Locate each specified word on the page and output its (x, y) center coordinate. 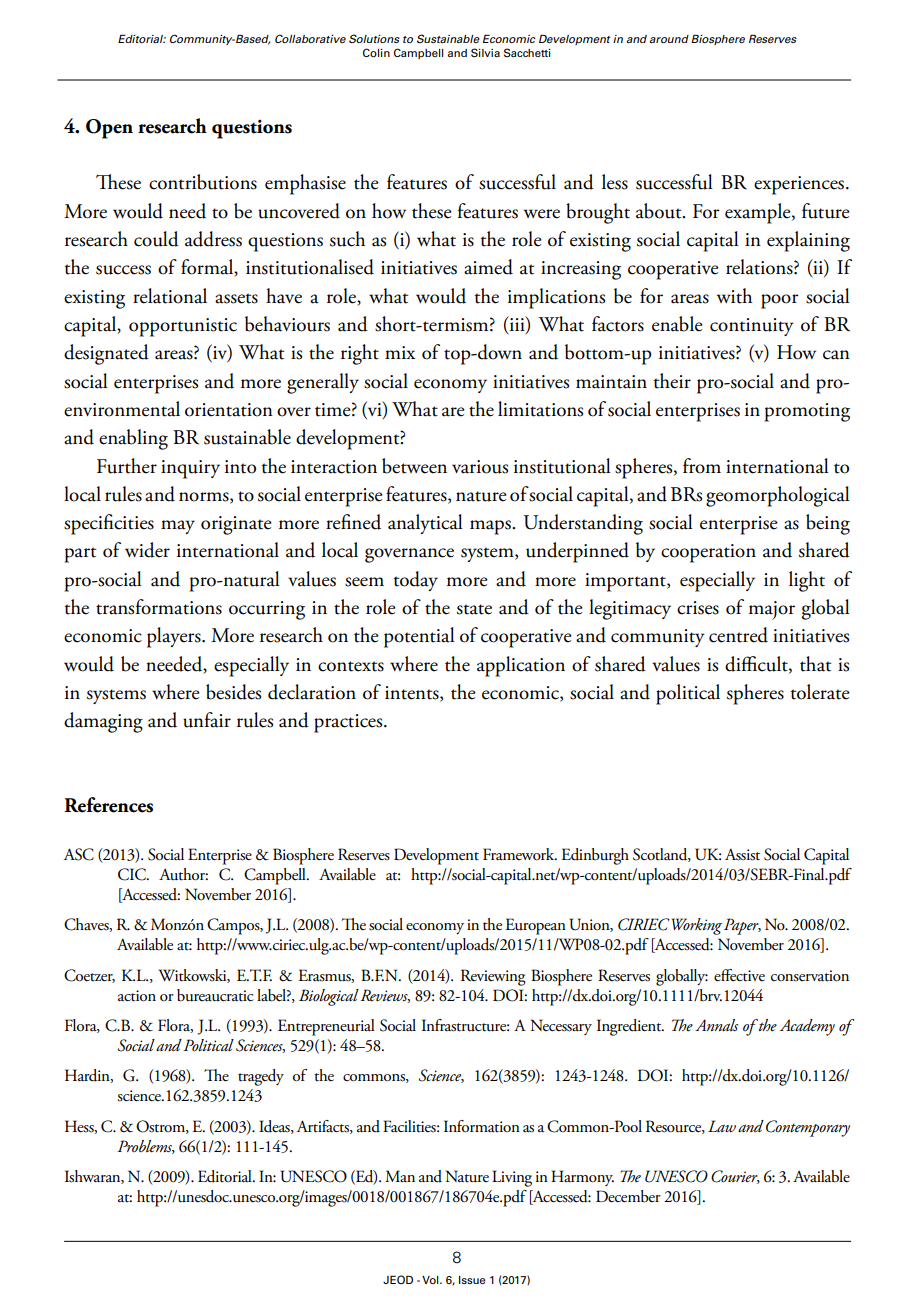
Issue (472, 1280)
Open (109, 129)
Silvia (485, 52)
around (669, 39)
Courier (735, 1177)
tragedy (261, 1077)
